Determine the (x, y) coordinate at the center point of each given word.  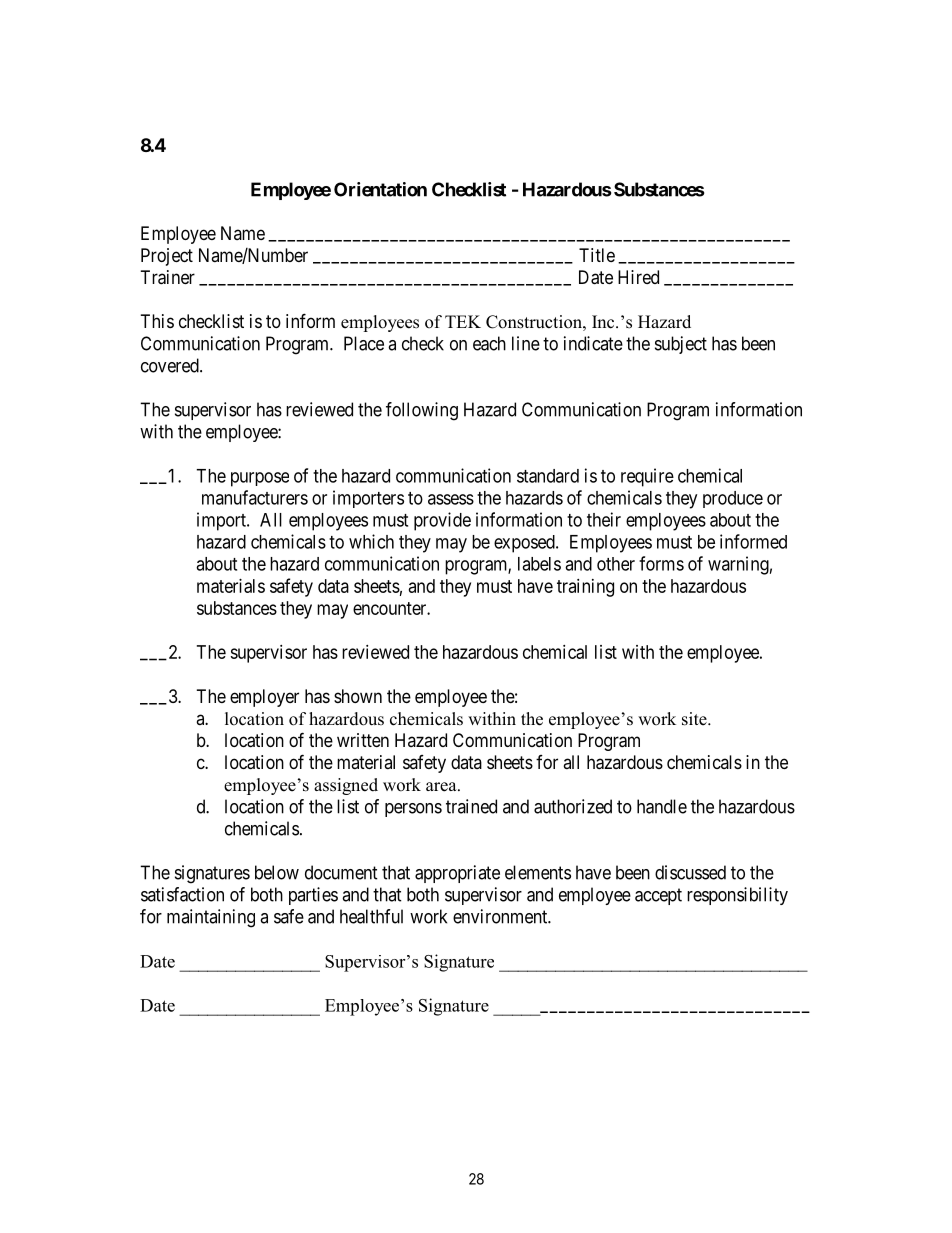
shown (358, 696)
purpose (260, 479)
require (647, 477)
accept (658, 896)
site (695, 719)
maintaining (211, 918)
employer (264, 698)
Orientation (380, 189)
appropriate (457, 874)
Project (167, 257)
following (422, 411)
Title (597, 255)
